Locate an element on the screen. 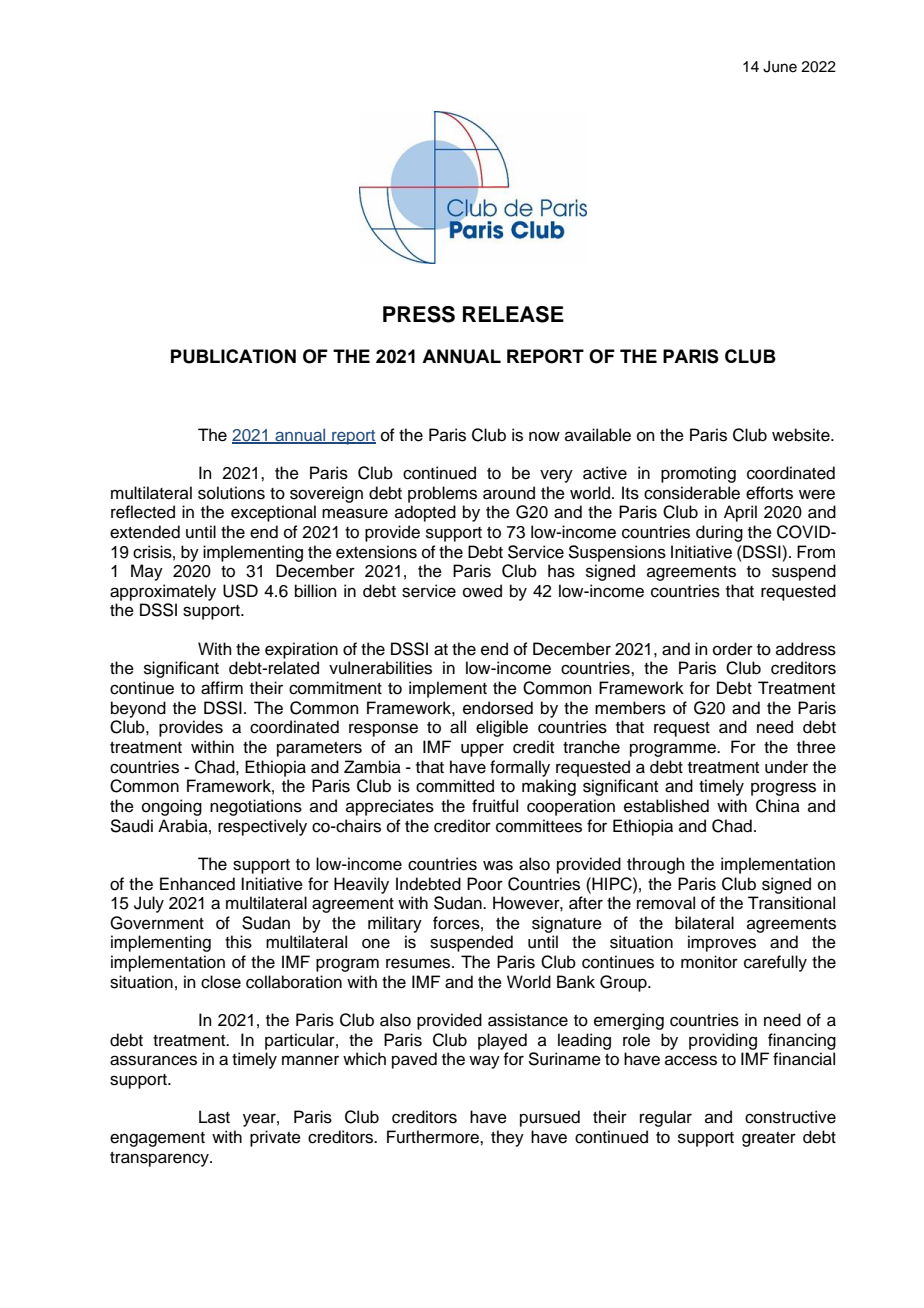 This screenshot has height=1308, width=924. committed is located at coordinates (455, 786).
